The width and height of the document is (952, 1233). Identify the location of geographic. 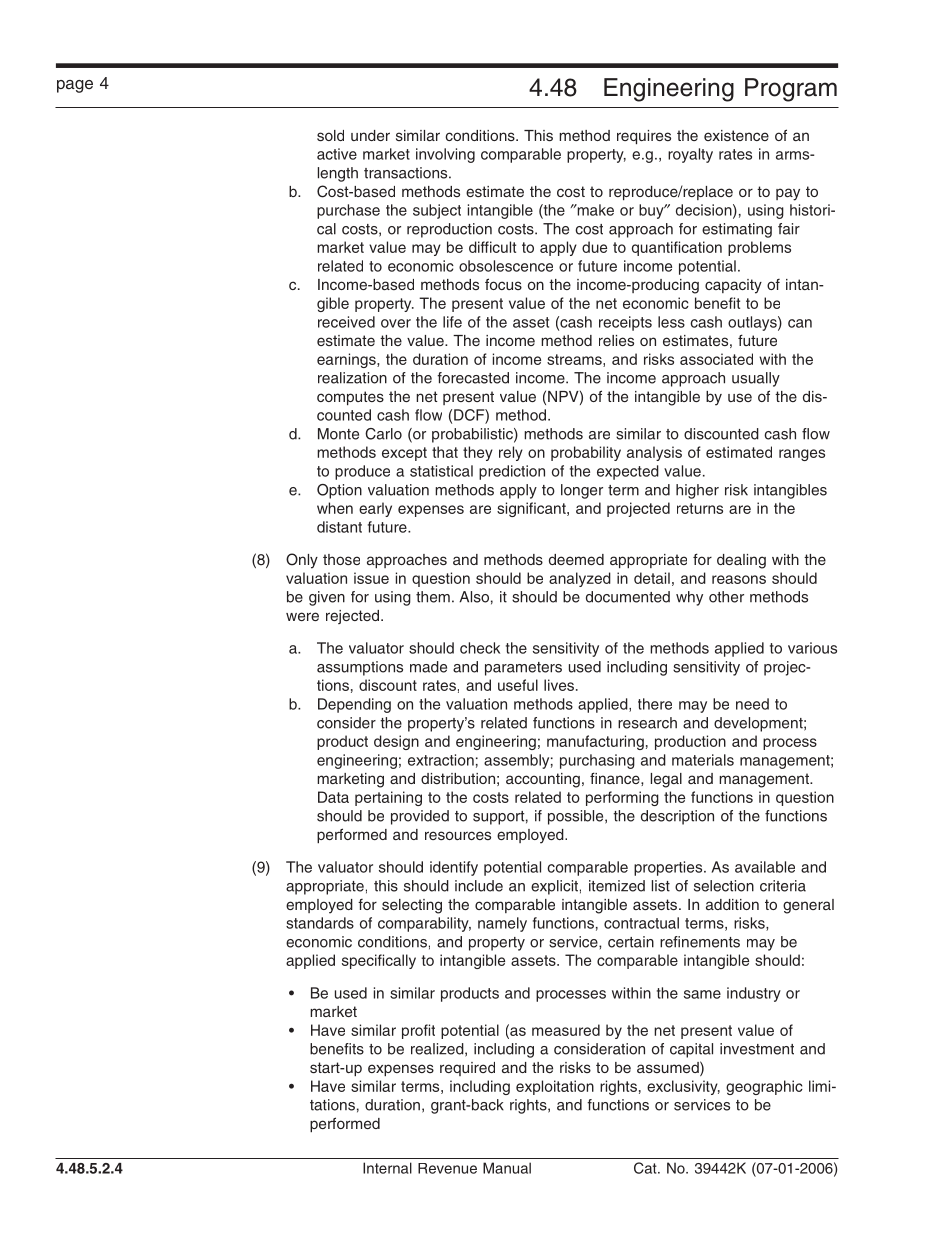
(764, 1087).
